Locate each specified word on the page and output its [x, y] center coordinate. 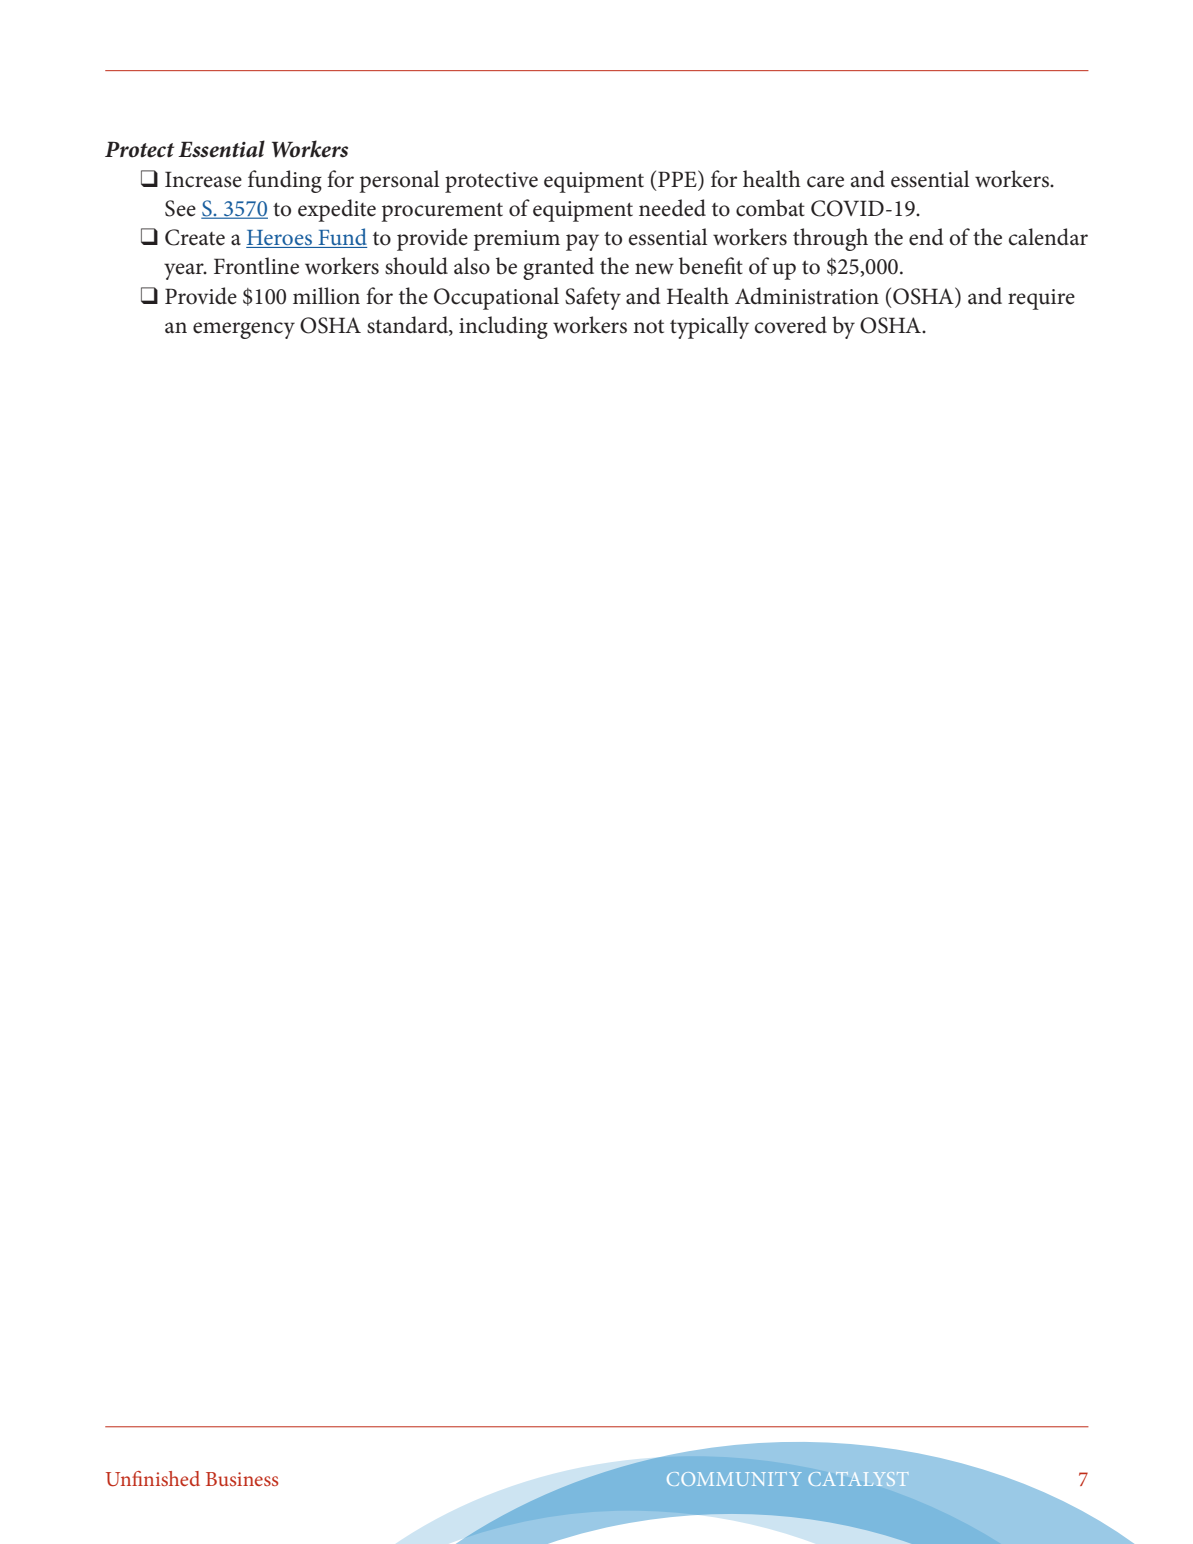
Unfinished [153, 1478]
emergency [244, 330]
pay [582, 242]
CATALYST [858, 1479]
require [1041, 299]
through [830, 239]
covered [791, 325]
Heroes [280, 239]
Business [242, 1479]
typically [709, 327]
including [503, 327]
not [648, 327]
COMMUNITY [734, 1479]
